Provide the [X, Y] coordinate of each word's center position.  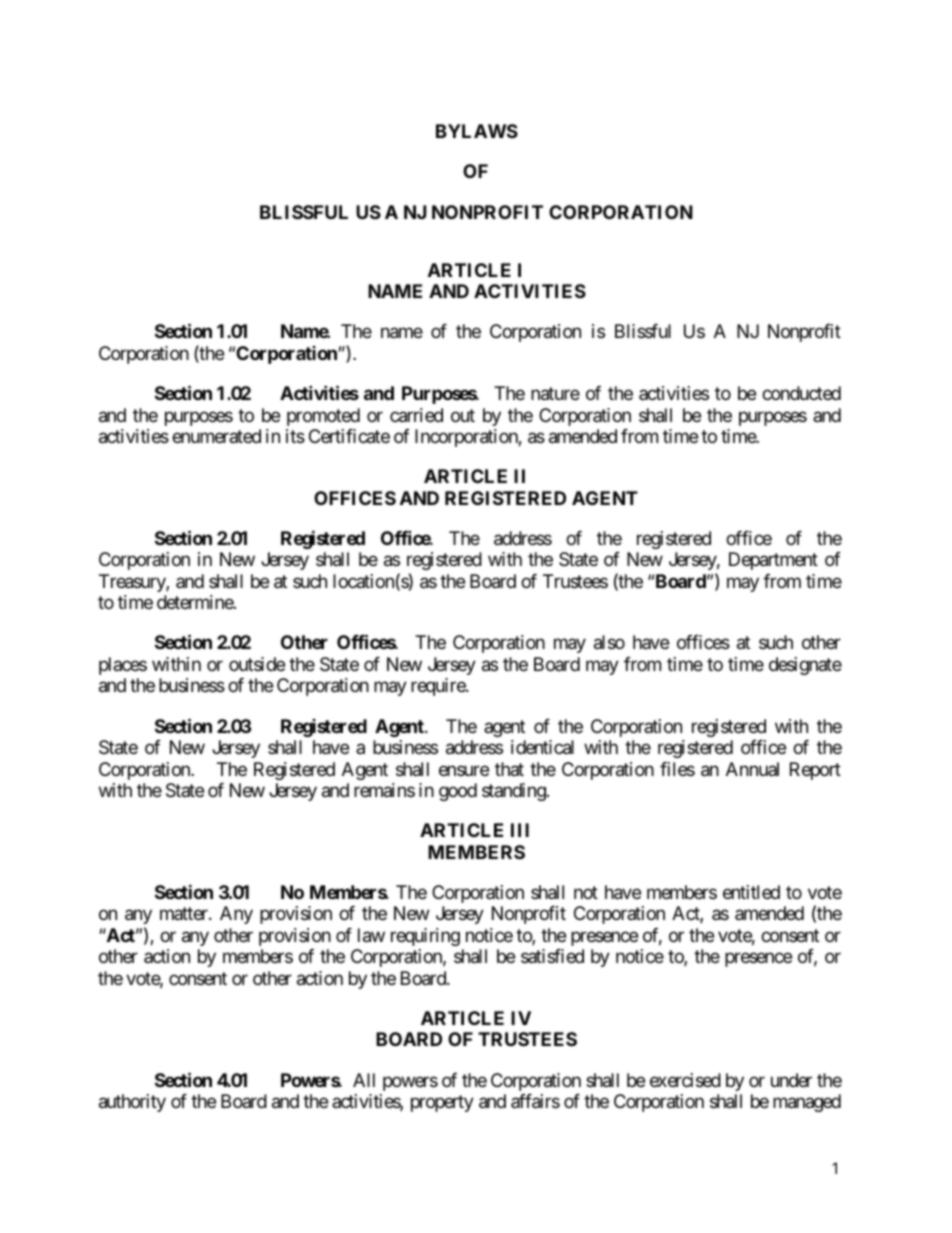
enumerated [216, 436]
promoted [323, 417]
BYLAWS [477, 131]
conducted [801, 393]
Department [773, 561]
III [520, 830]
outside [257, 664]
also [609, 642]
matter [185, 914]
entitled [751, 892]
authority [132, 1103]
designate [805, 666]
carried [416, 415]
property [442, 1103]
